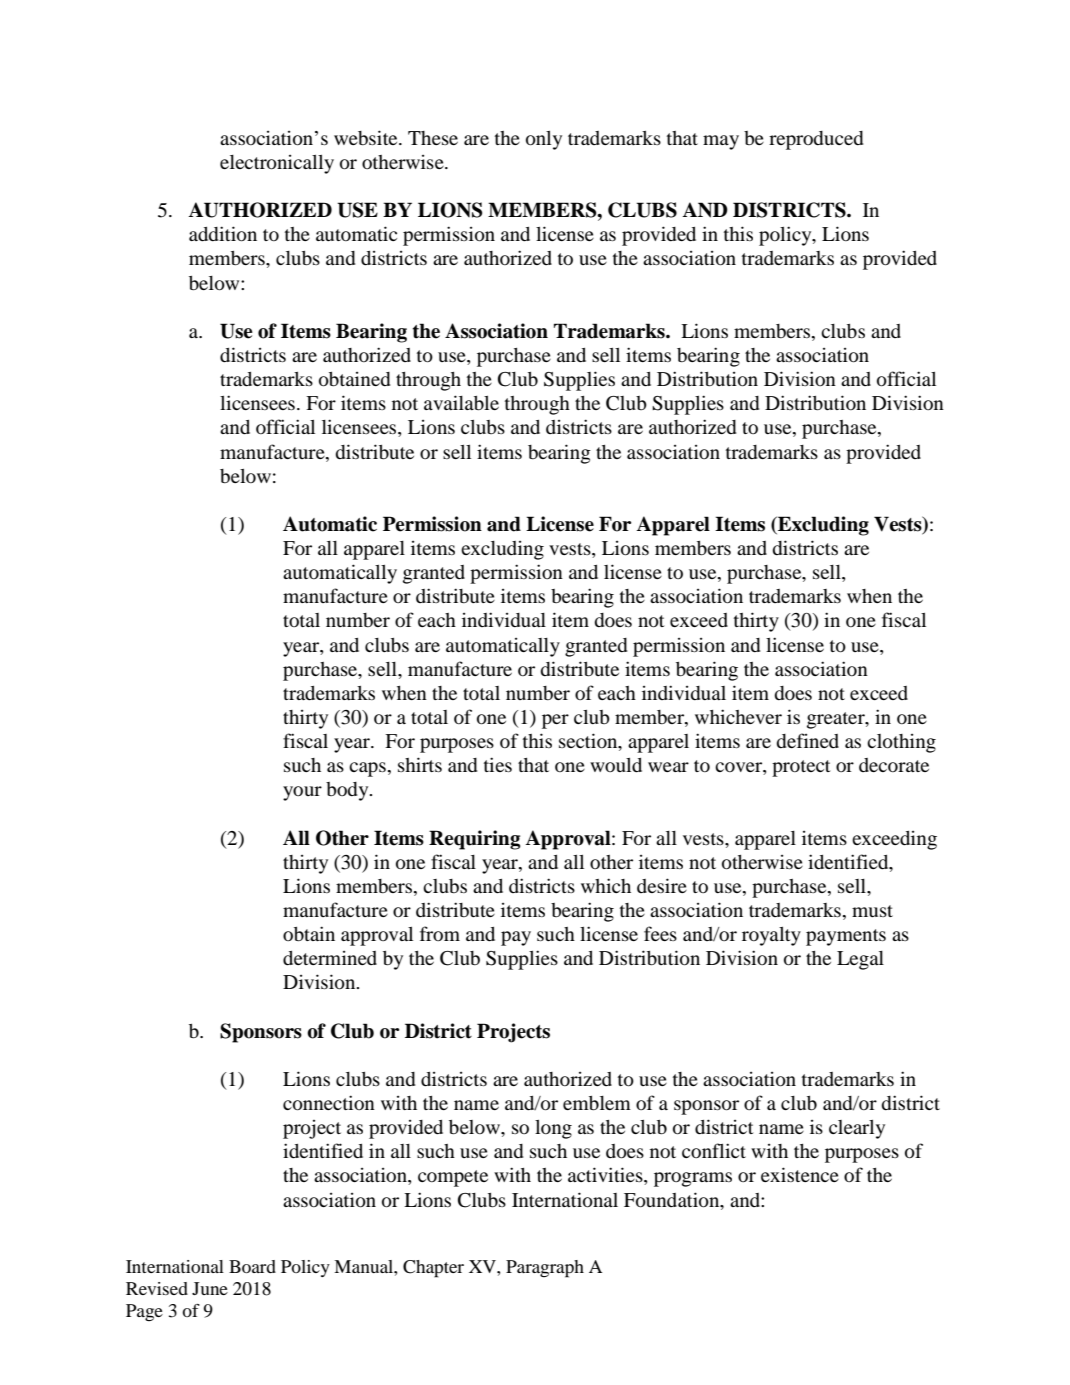  Describe the element at coordinates (616, 765) in the screenshot. I see `would` at that location.
